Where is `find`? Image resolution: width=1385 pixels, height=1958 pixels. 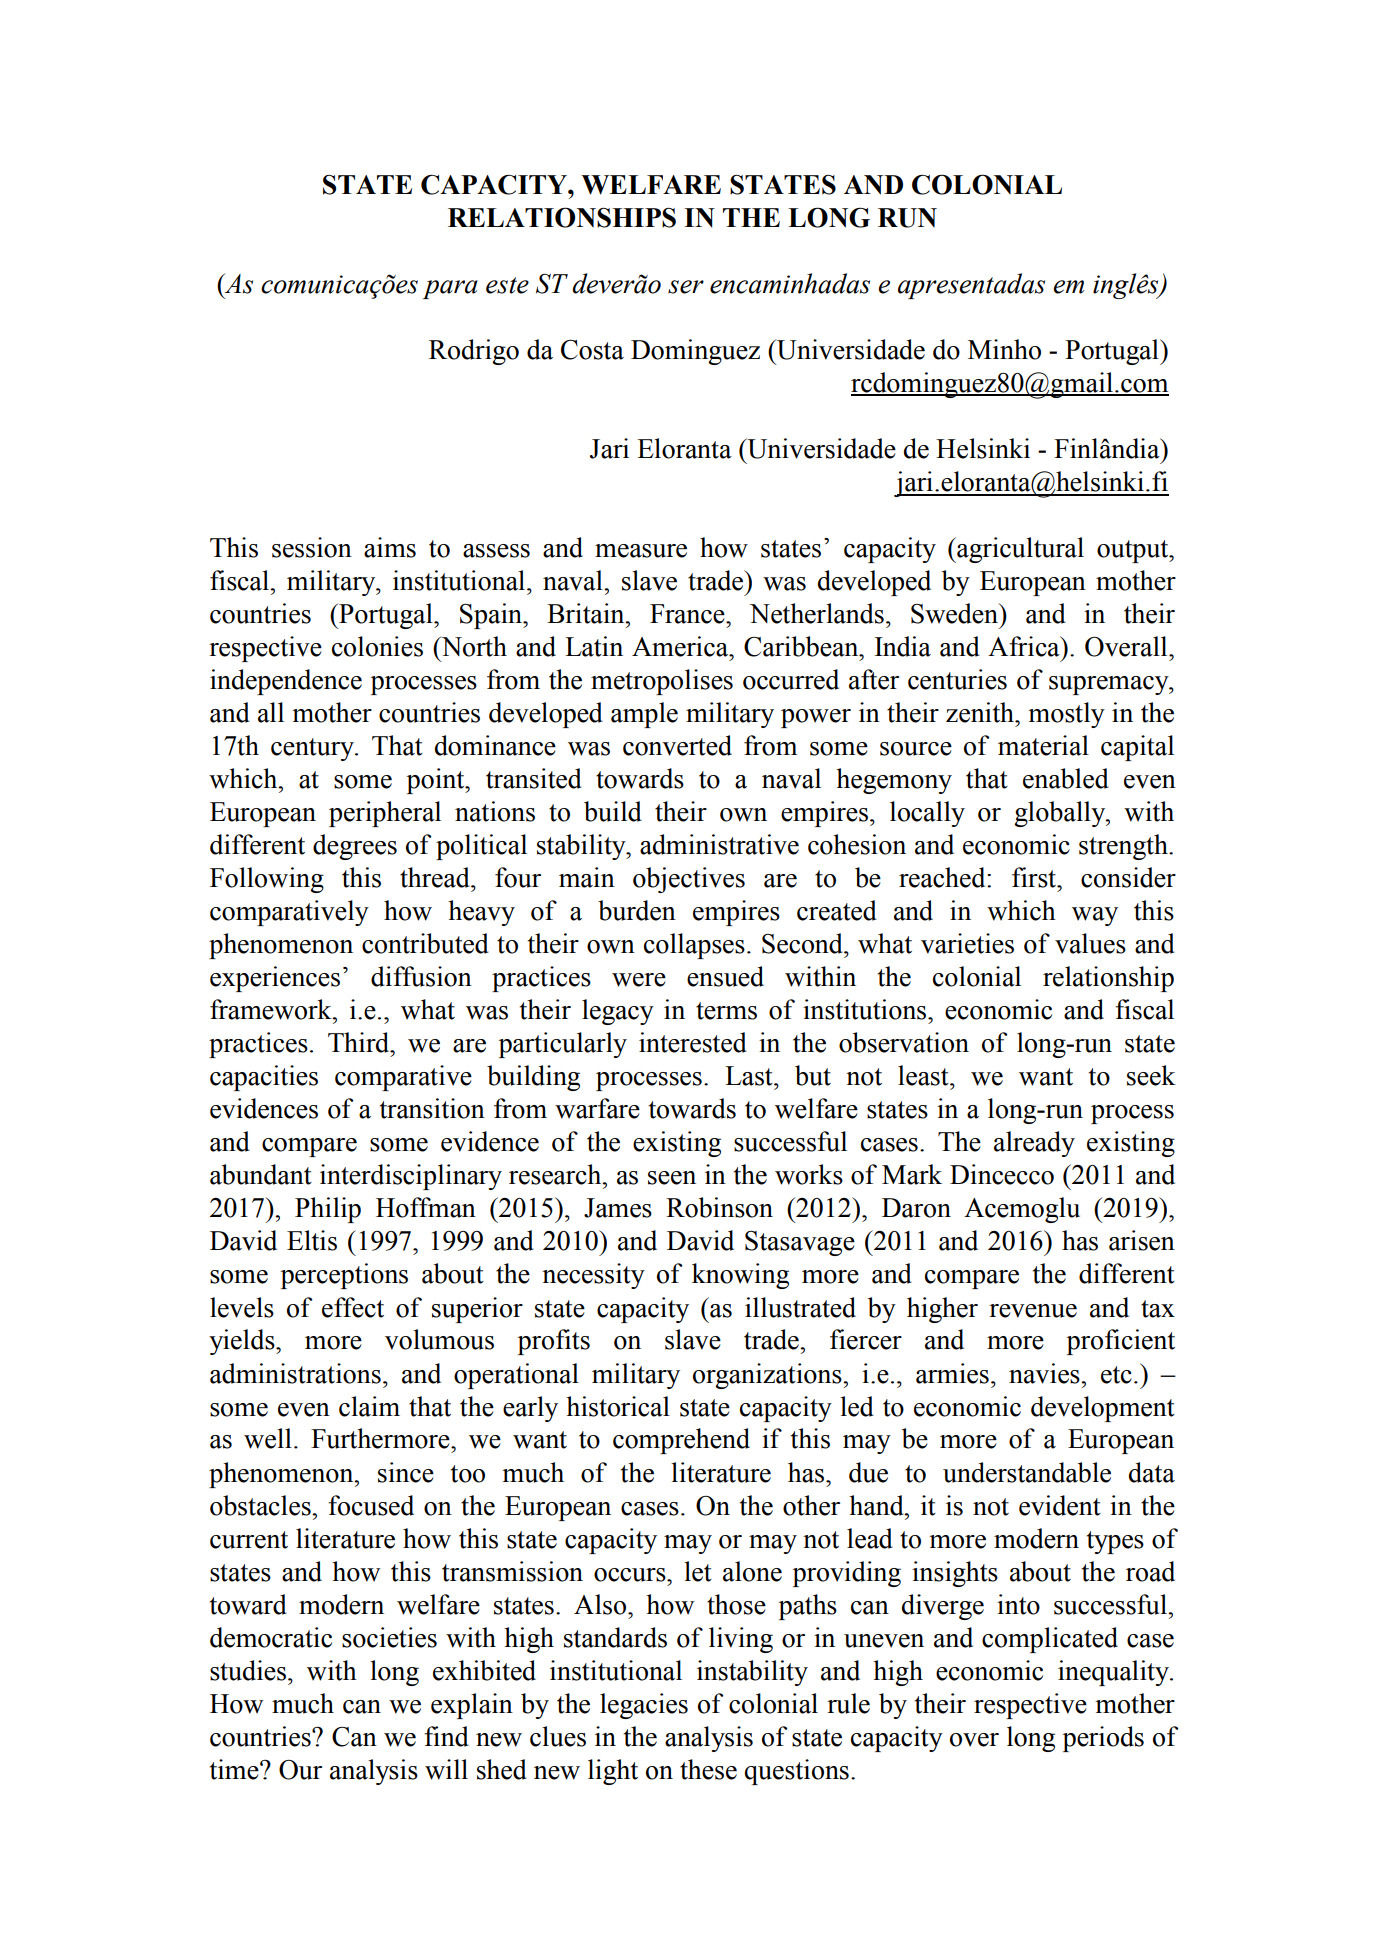
find is located at coordinates (446, 1736).
